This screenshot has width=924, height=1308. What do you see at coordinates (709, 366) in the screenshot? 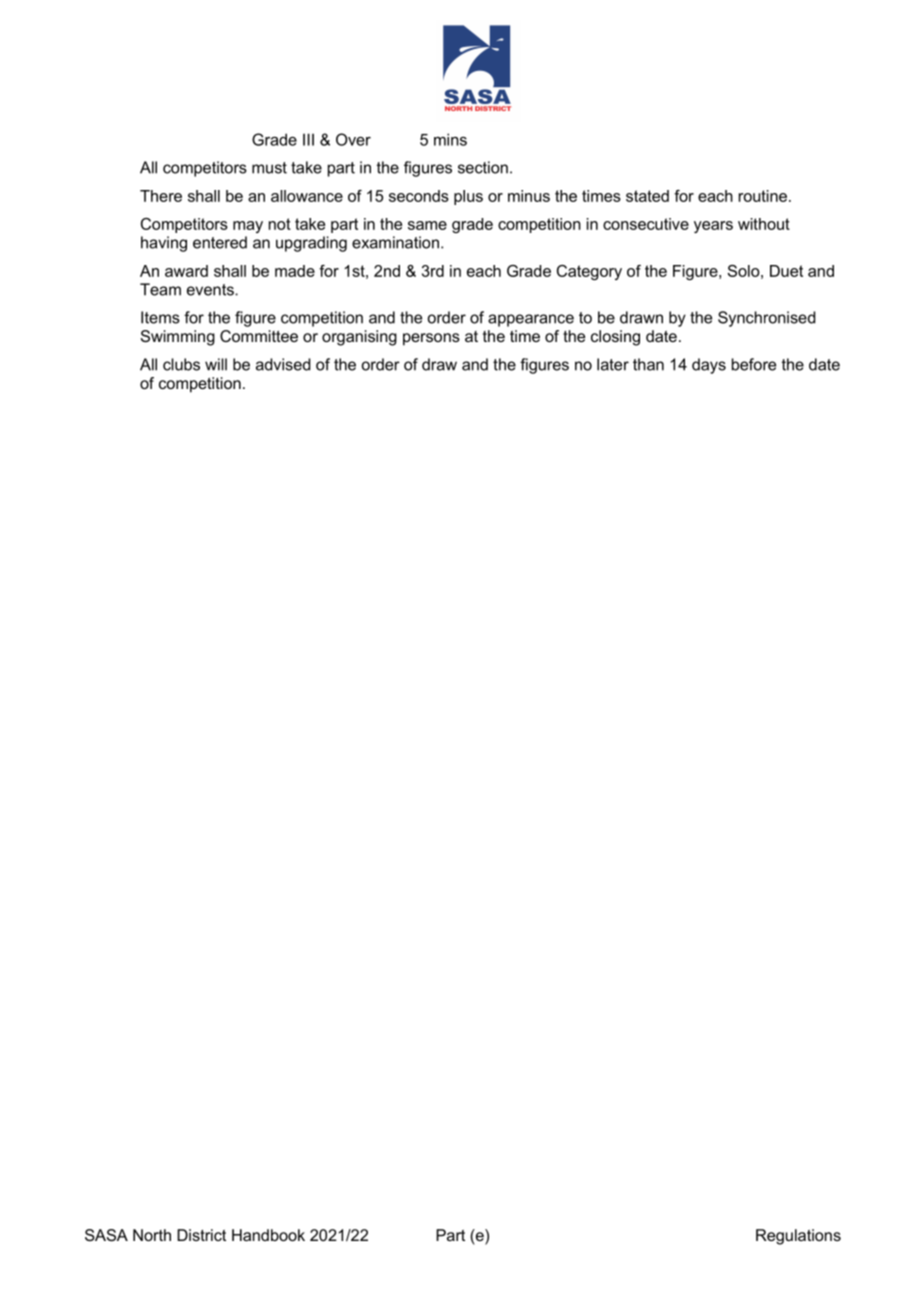
I see `days` at bounding box center [709, 366].
